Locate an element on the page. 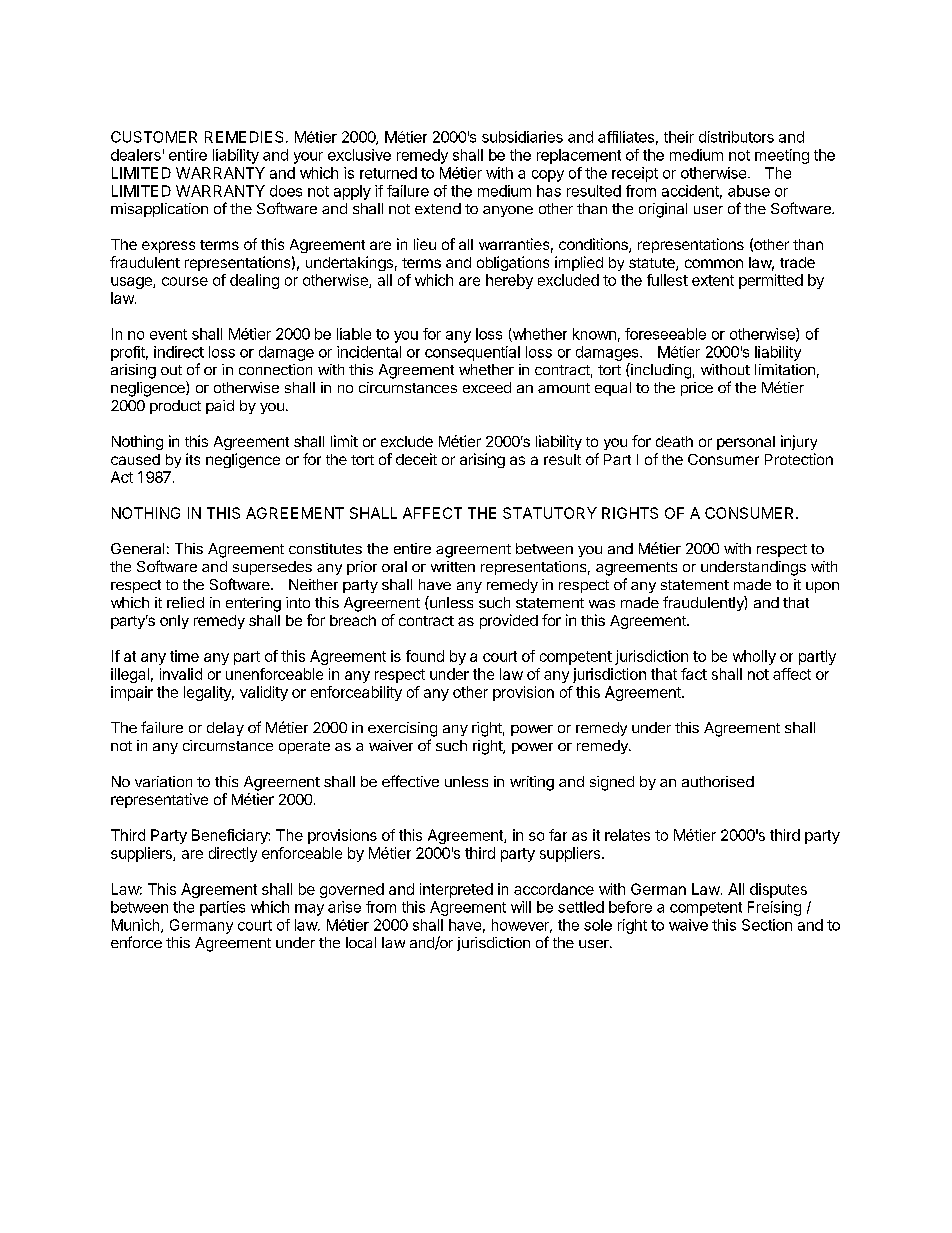 The image size is (952, 1233). upon is located at coordinates (822, 587).
